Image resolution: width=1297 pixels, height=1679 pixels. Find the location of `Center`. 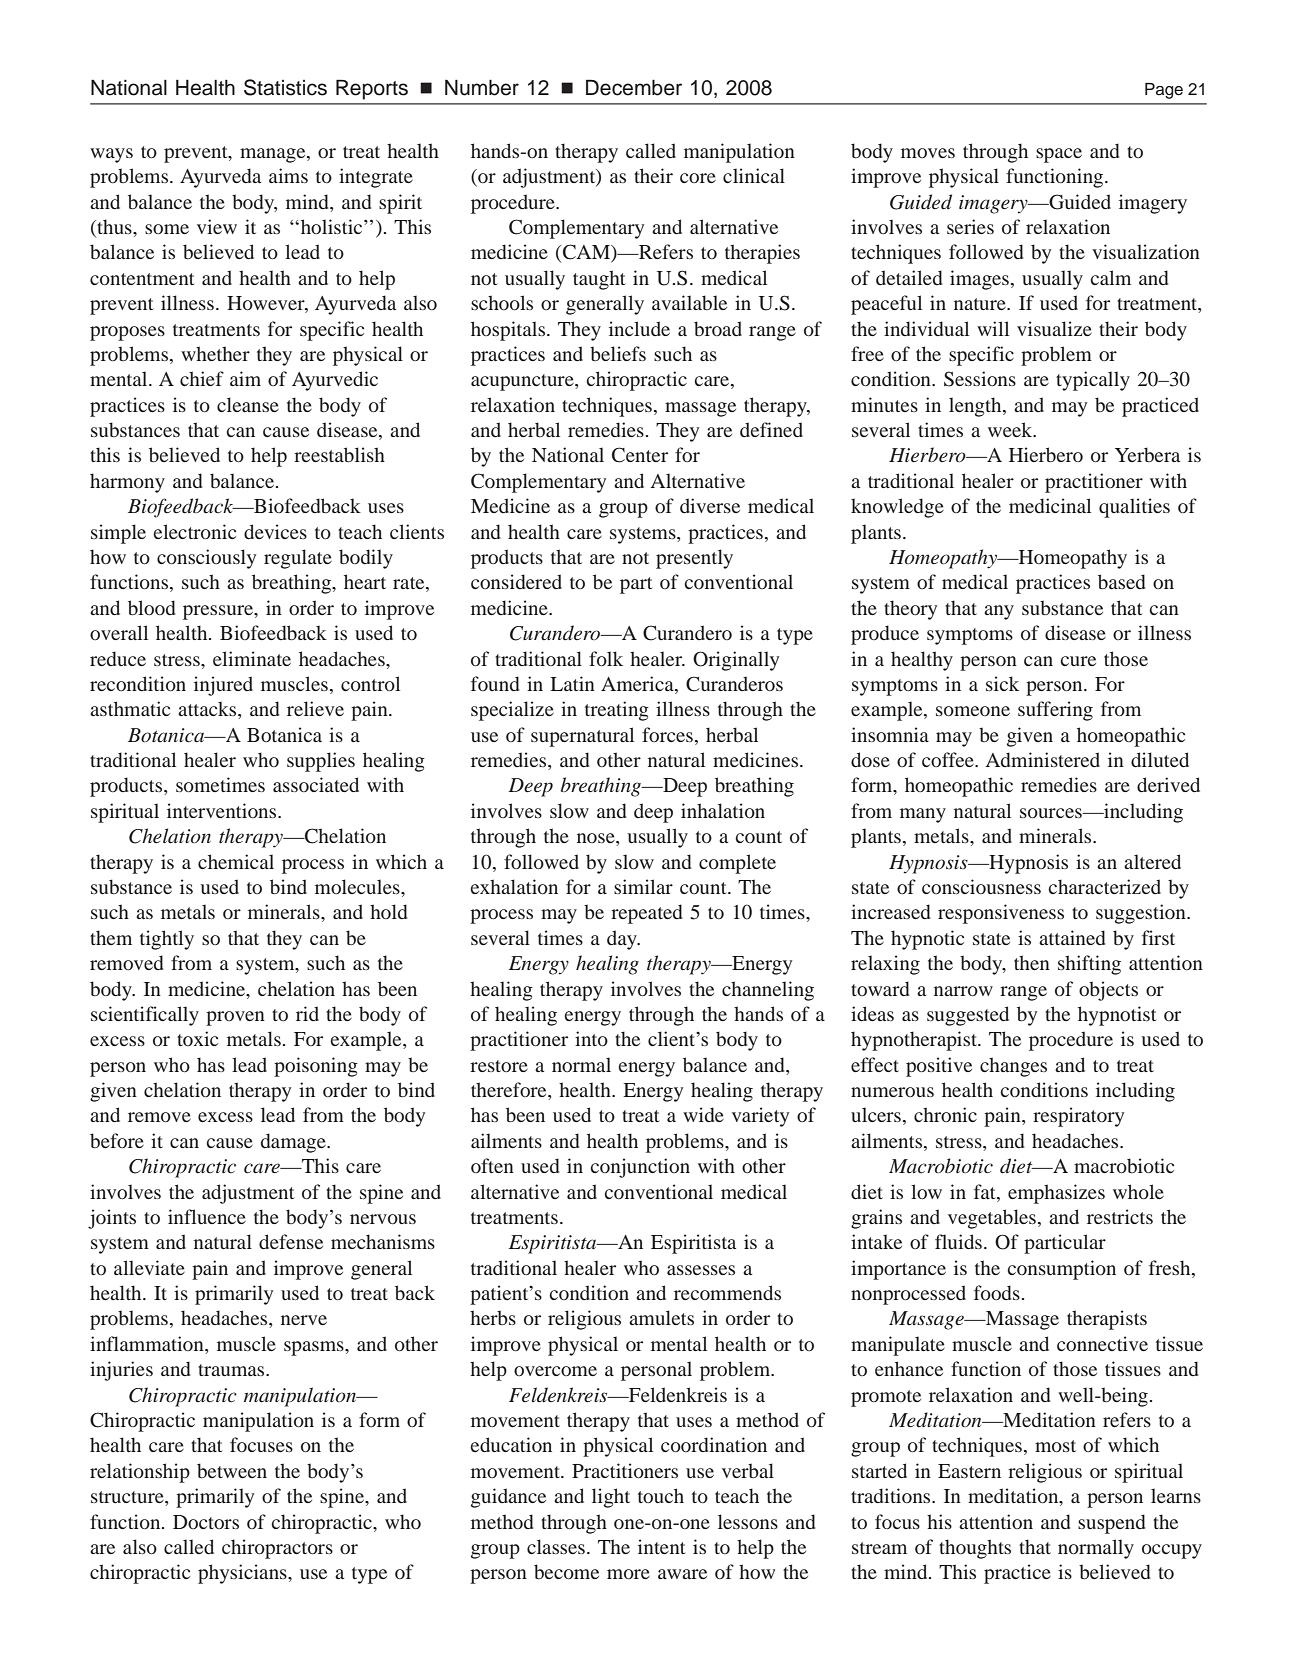

Center is located at coordinates (640, 455).
